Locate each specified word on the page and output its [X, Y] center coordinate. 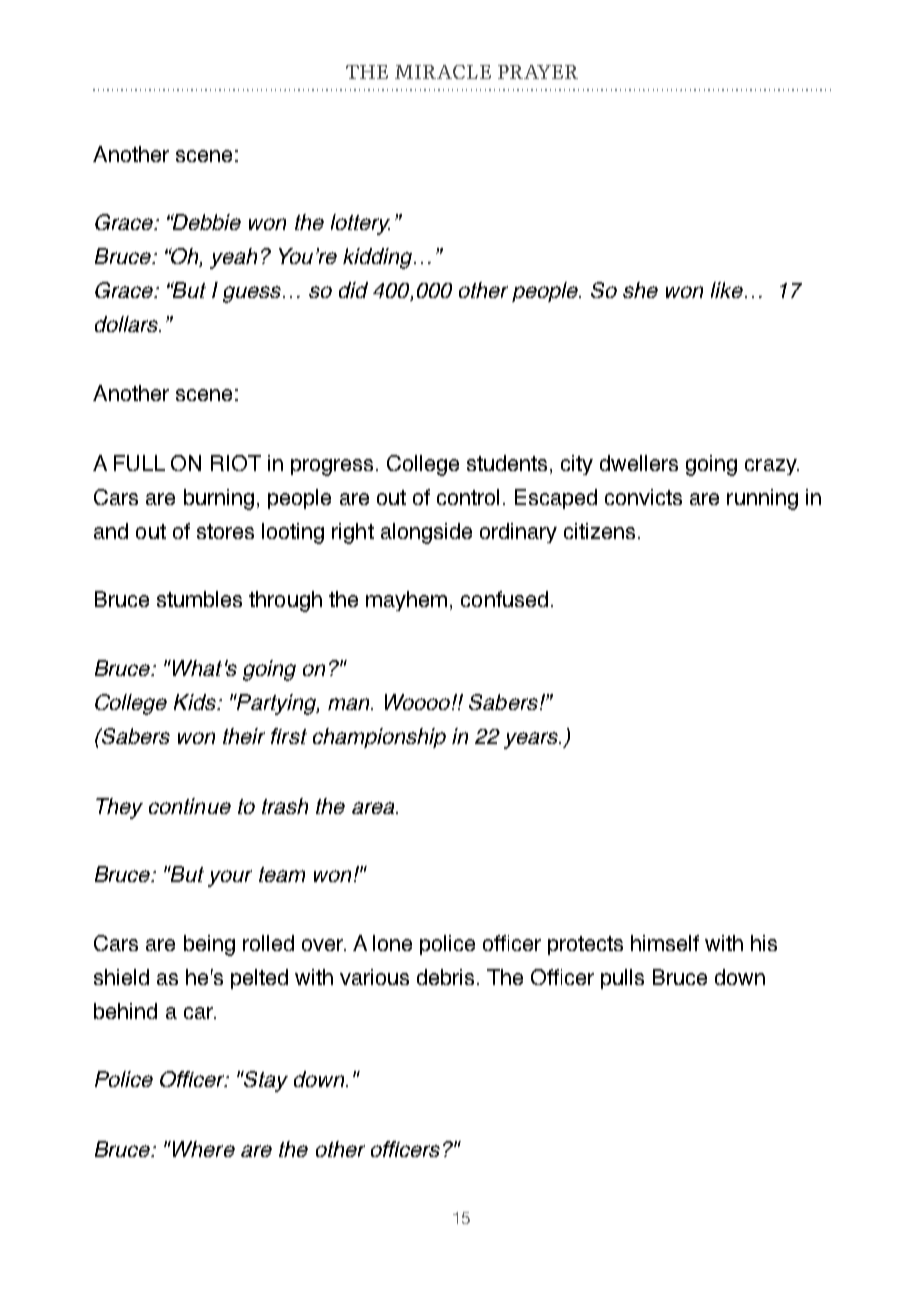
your [230, 878]
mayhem [406, 601]
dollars [127, 324]
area [374, 808]
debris [445, 977]
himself [665, 943]
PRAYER [538, 72]
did [353, 290]
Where [204, 1149]
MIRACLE [443, 72]
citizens [599, 531]
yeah [233, 258]
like [727, 290]
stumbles [199, 599]
